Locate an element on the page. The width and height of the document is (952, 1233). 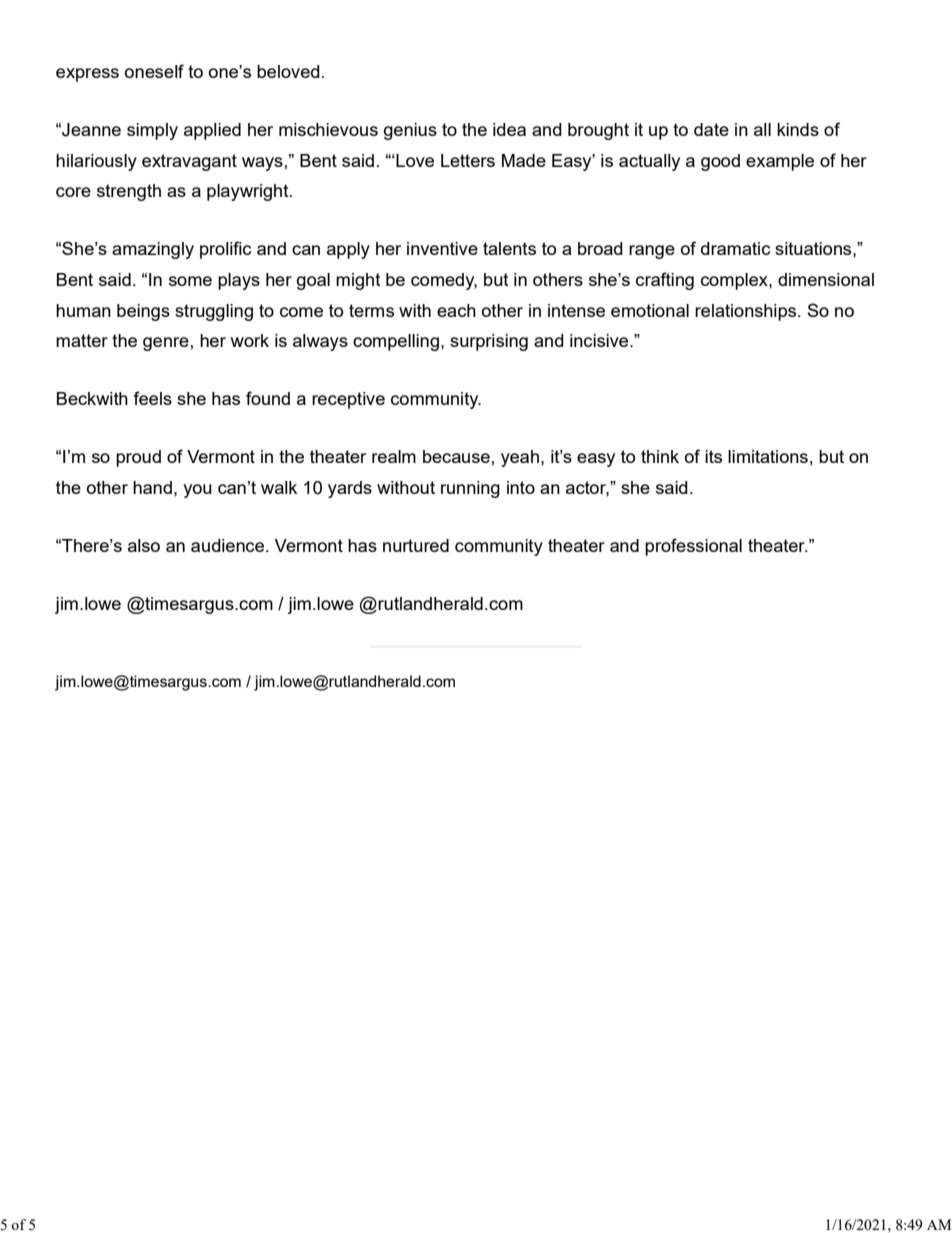
beings is located at coordinates (143, 312).
